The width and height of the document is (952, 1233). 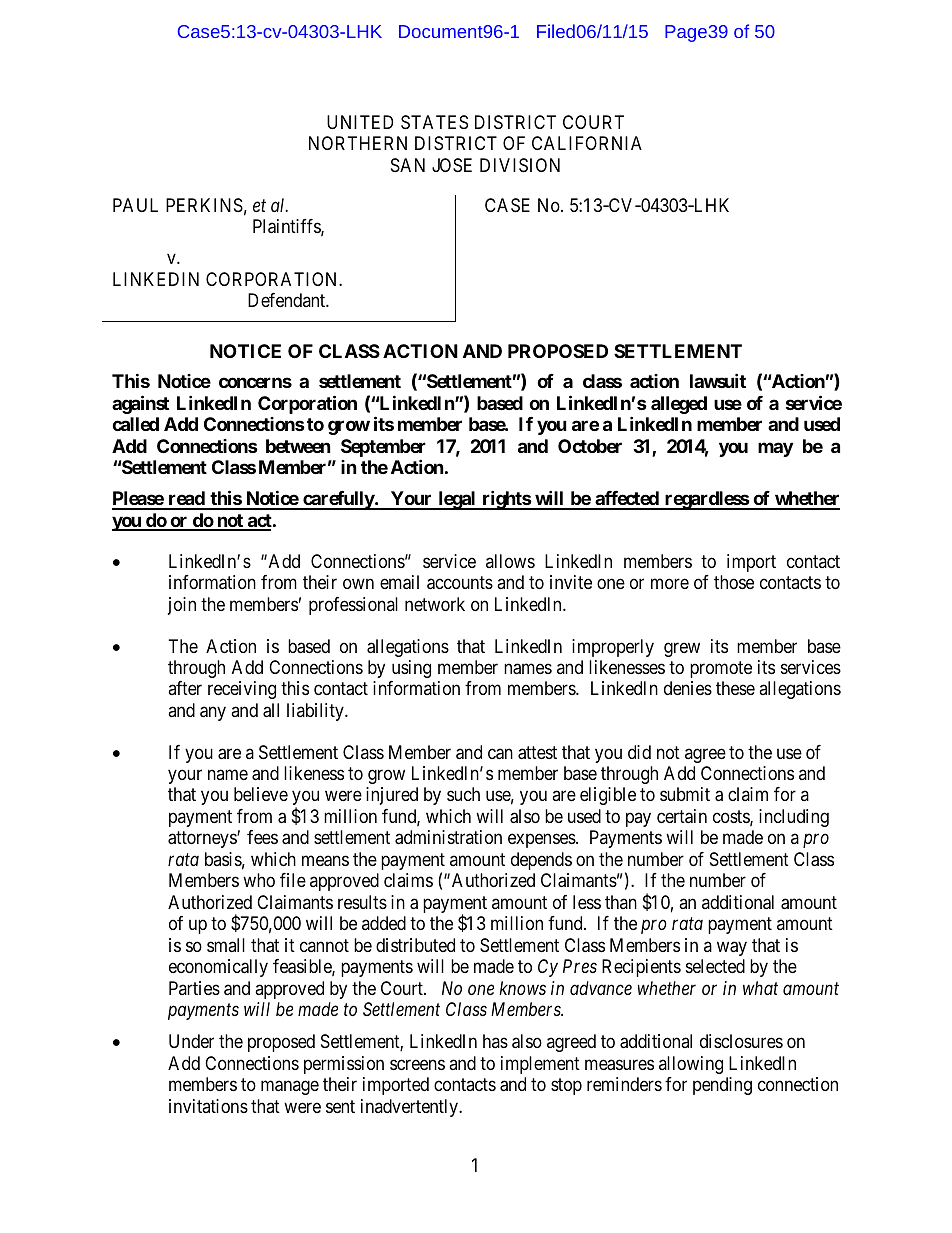 I want to click on between, so click(x=298, y=446).
